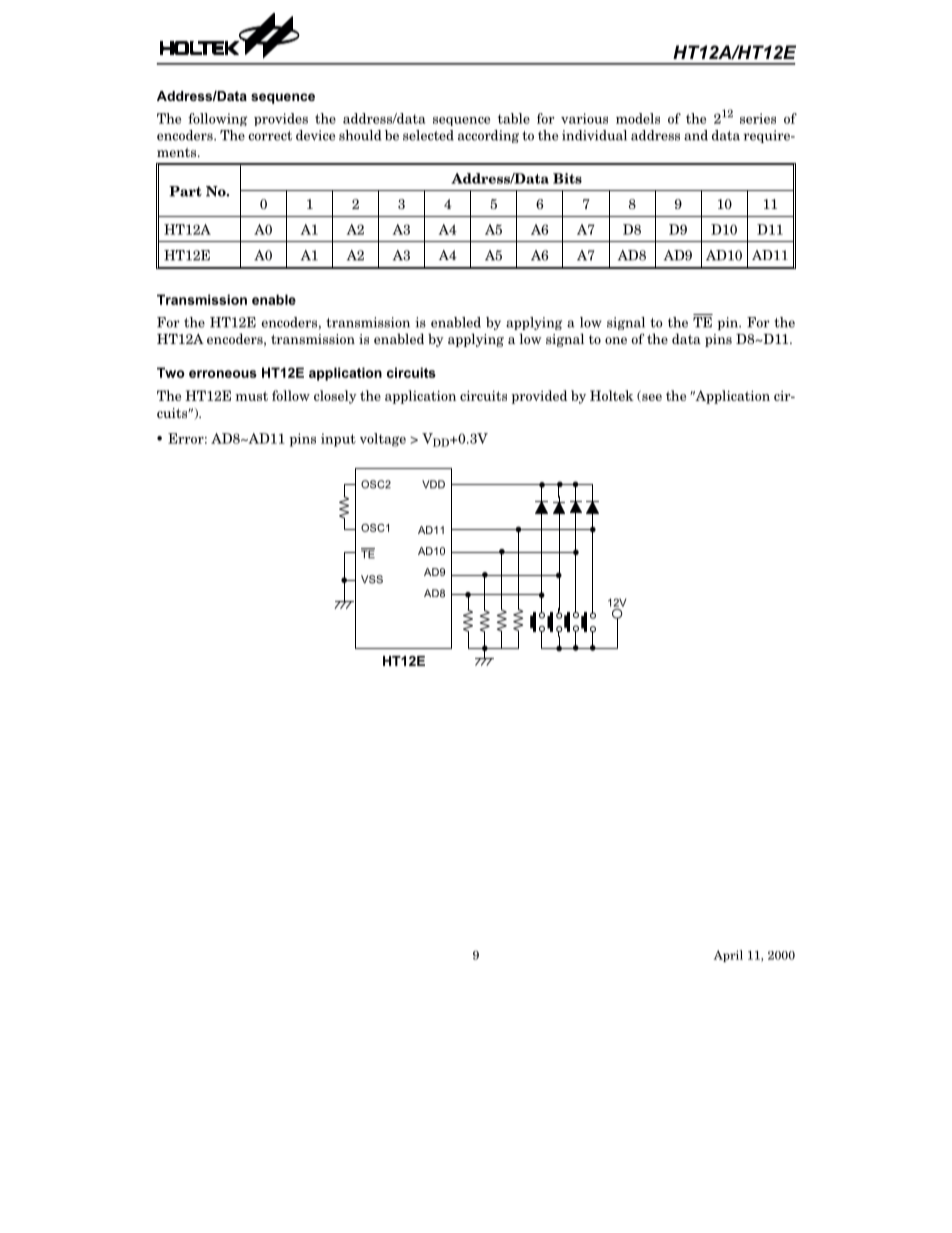  What do you see at coordinates (315, 135) in the screenshot?
I see `device` at bounding box center [315, 135].
